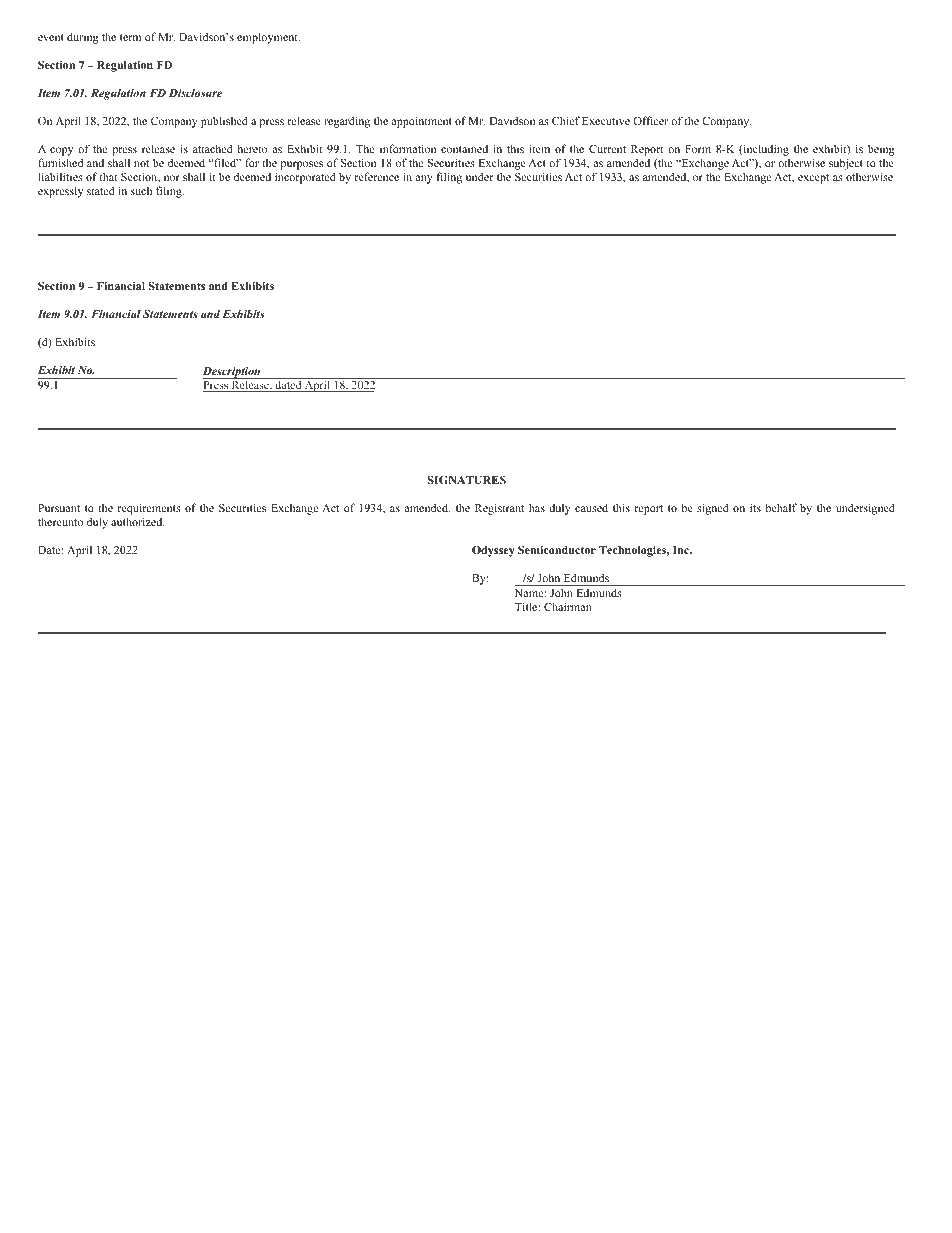 The image size is (952, 1233). I want to click on authorized, so click(138, 521).
